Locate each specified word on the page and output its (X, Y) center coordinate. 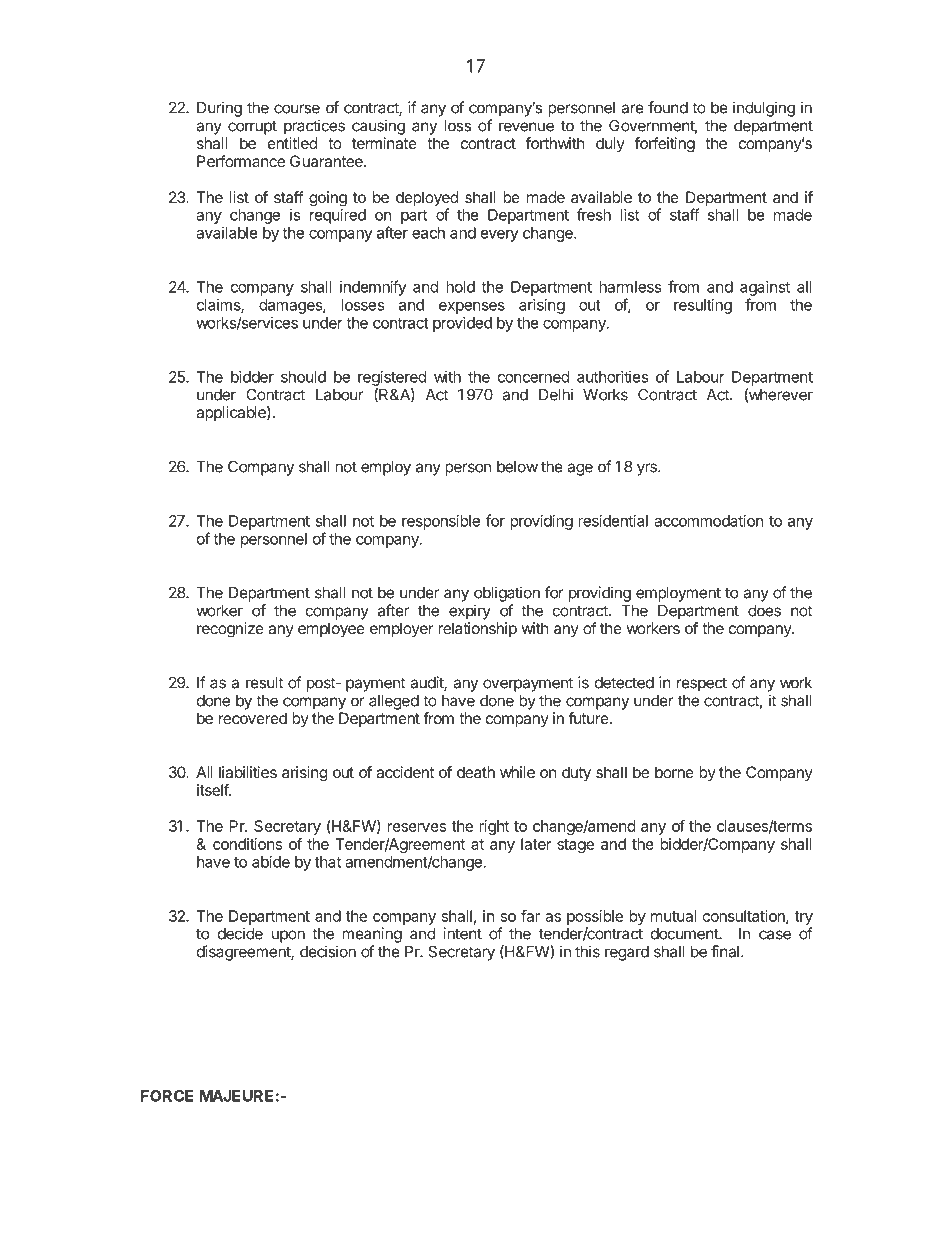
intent (463, 933)
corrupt (252, 127)
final (725, 951)
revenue (526, 127)
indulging (764, 109)
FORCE (167, 1096)
